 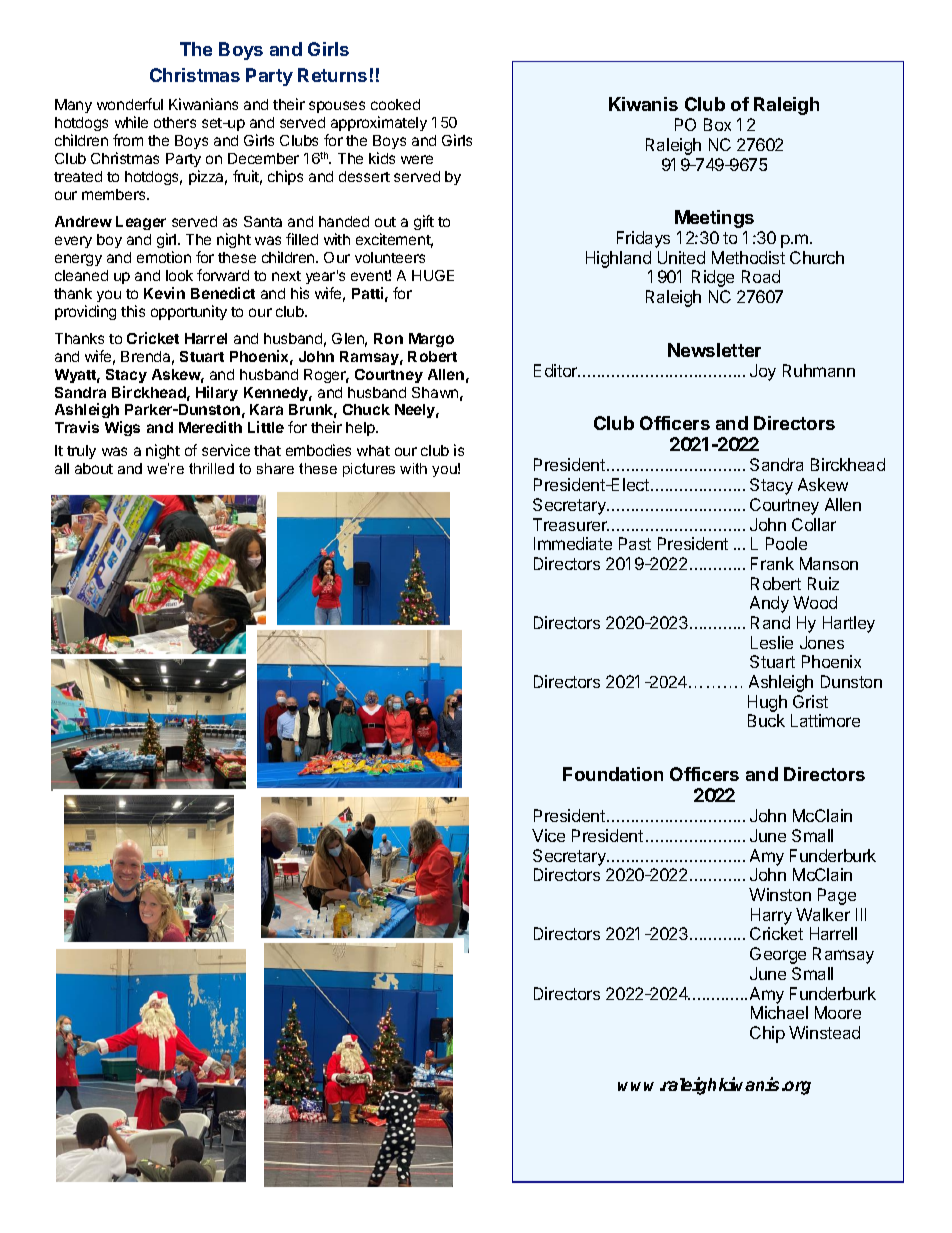 I want to click on Foundation, so click(x=613, y=774).
